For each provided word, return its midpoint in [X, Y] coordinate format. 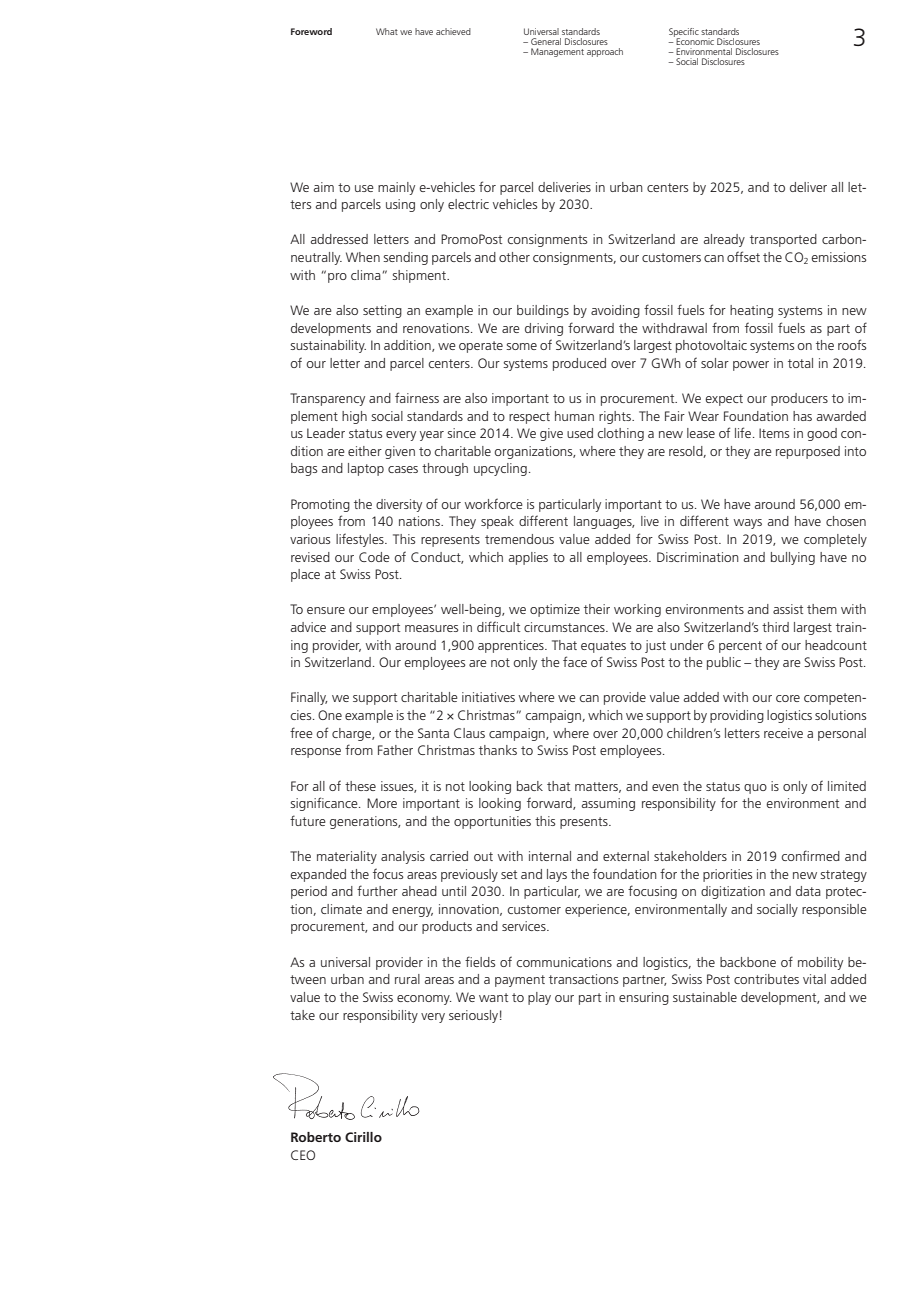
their [597, 609]
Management [557, 52]
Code [374, 557]
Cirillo [363, 1137]
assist [788, 609]
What [387, 31]
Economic [694, 40]
